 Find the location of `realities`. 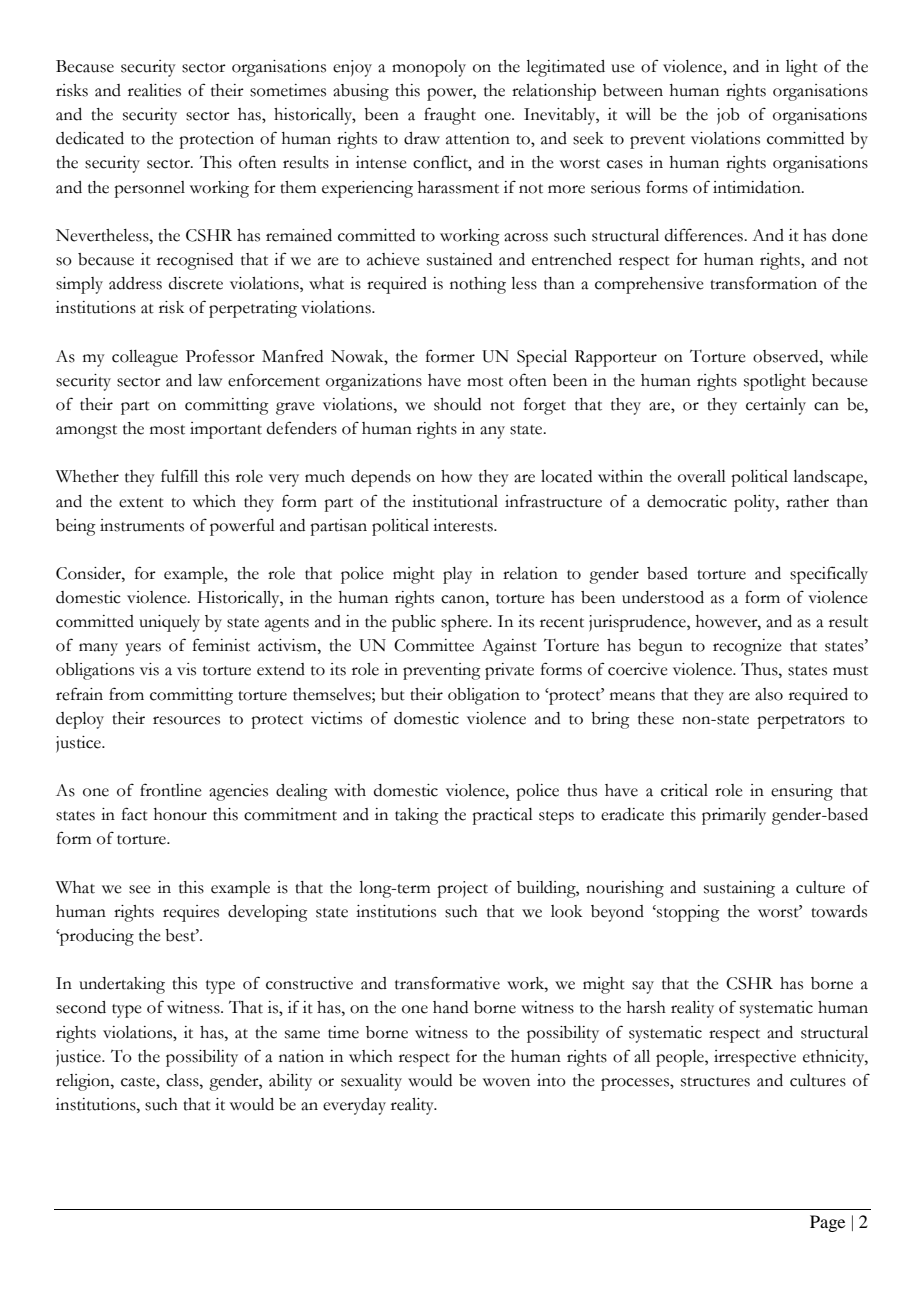

realities is located at coordinates (154, 90).
